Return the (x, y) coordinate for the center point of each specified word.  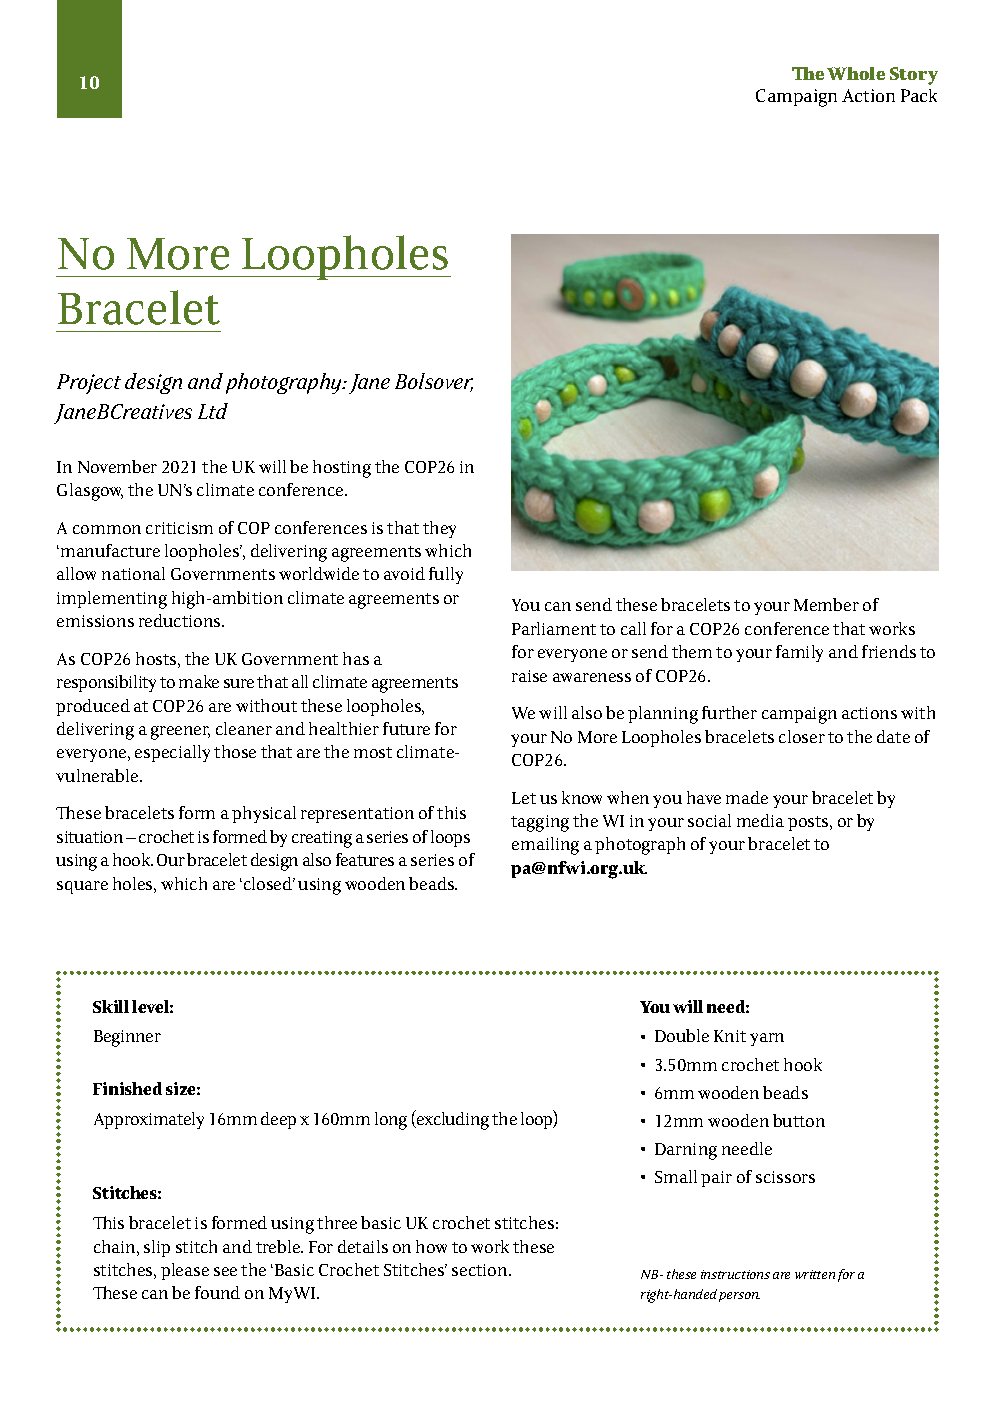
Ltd (213, 411)
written (815, 1274)
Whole (856, 73)
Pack (919, 95)
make (199, 681)
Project (89, 384)
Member (826, 604)
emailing (545, 846)
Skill (111, 1006)
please (185, 1271)
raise (529, 676)
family (799, 653)
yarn (767, 1039)
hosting (342, 469)
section (481, 1270)
